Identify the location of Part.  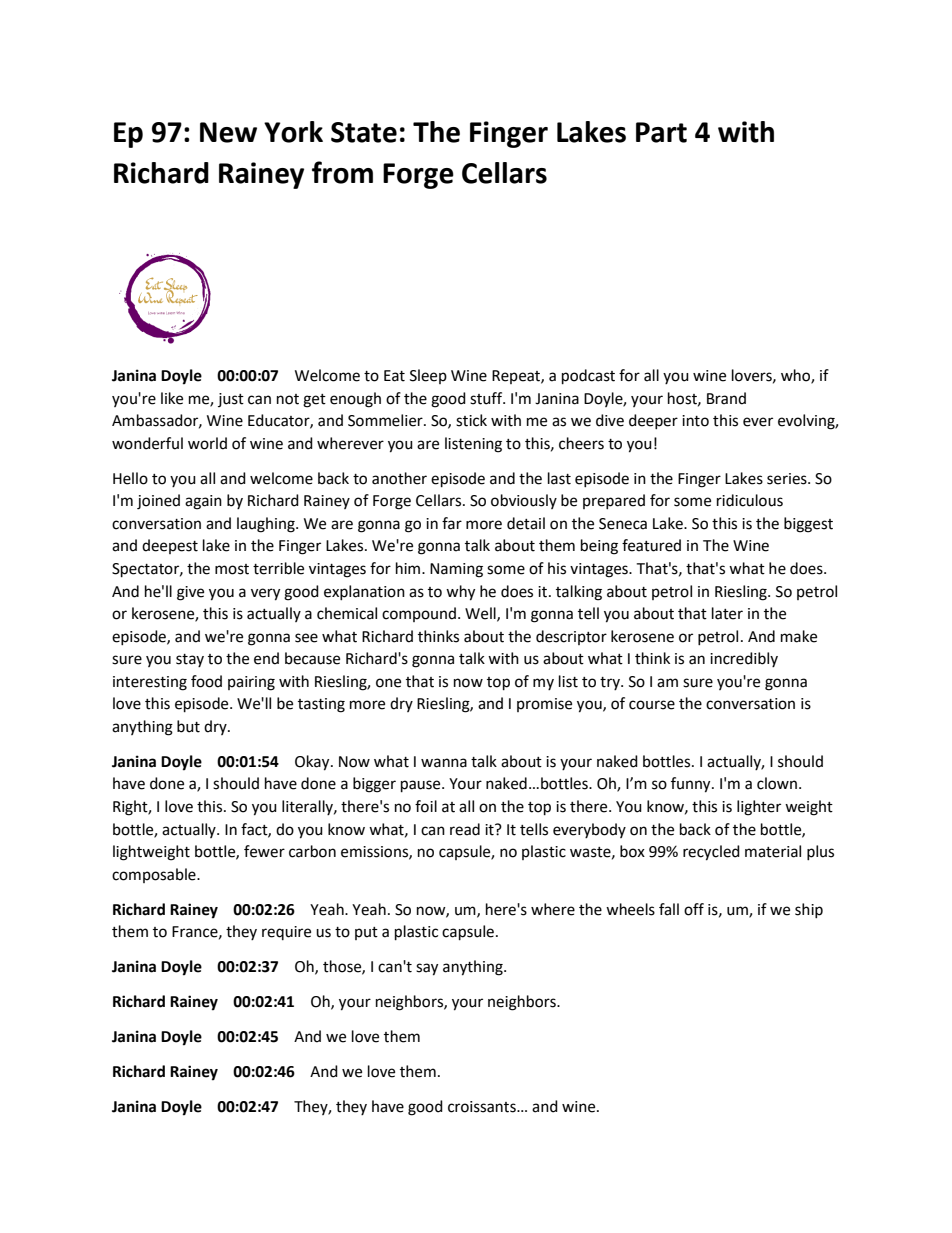
(661, 132).
